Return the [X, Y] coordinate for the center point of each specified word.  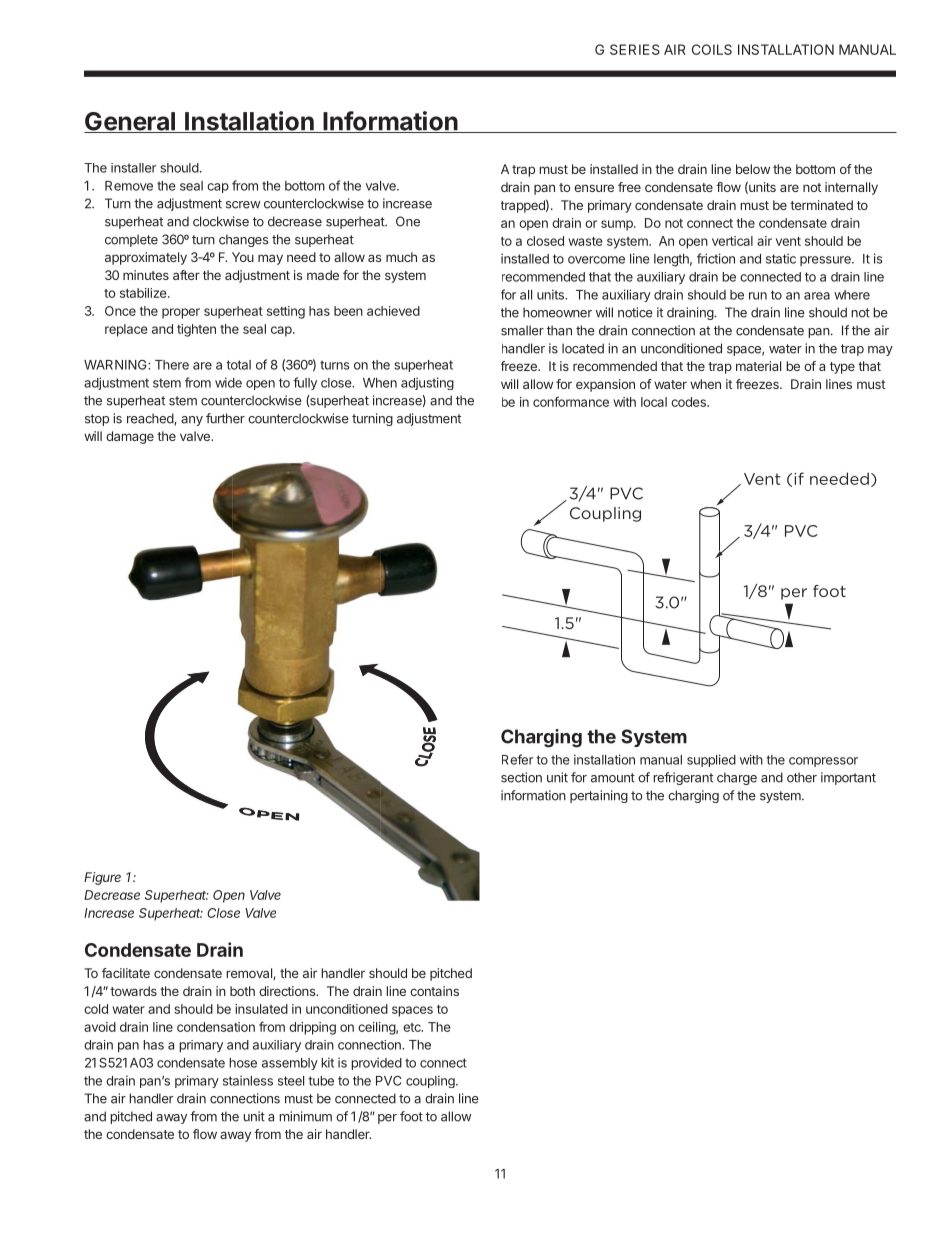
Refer [517, 759]
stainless [248, 1080]
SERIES [635, 49]
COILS [712, 49]
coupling [431, 1081]
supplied [711, 760]
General [130, 122]
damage [130, 437]
